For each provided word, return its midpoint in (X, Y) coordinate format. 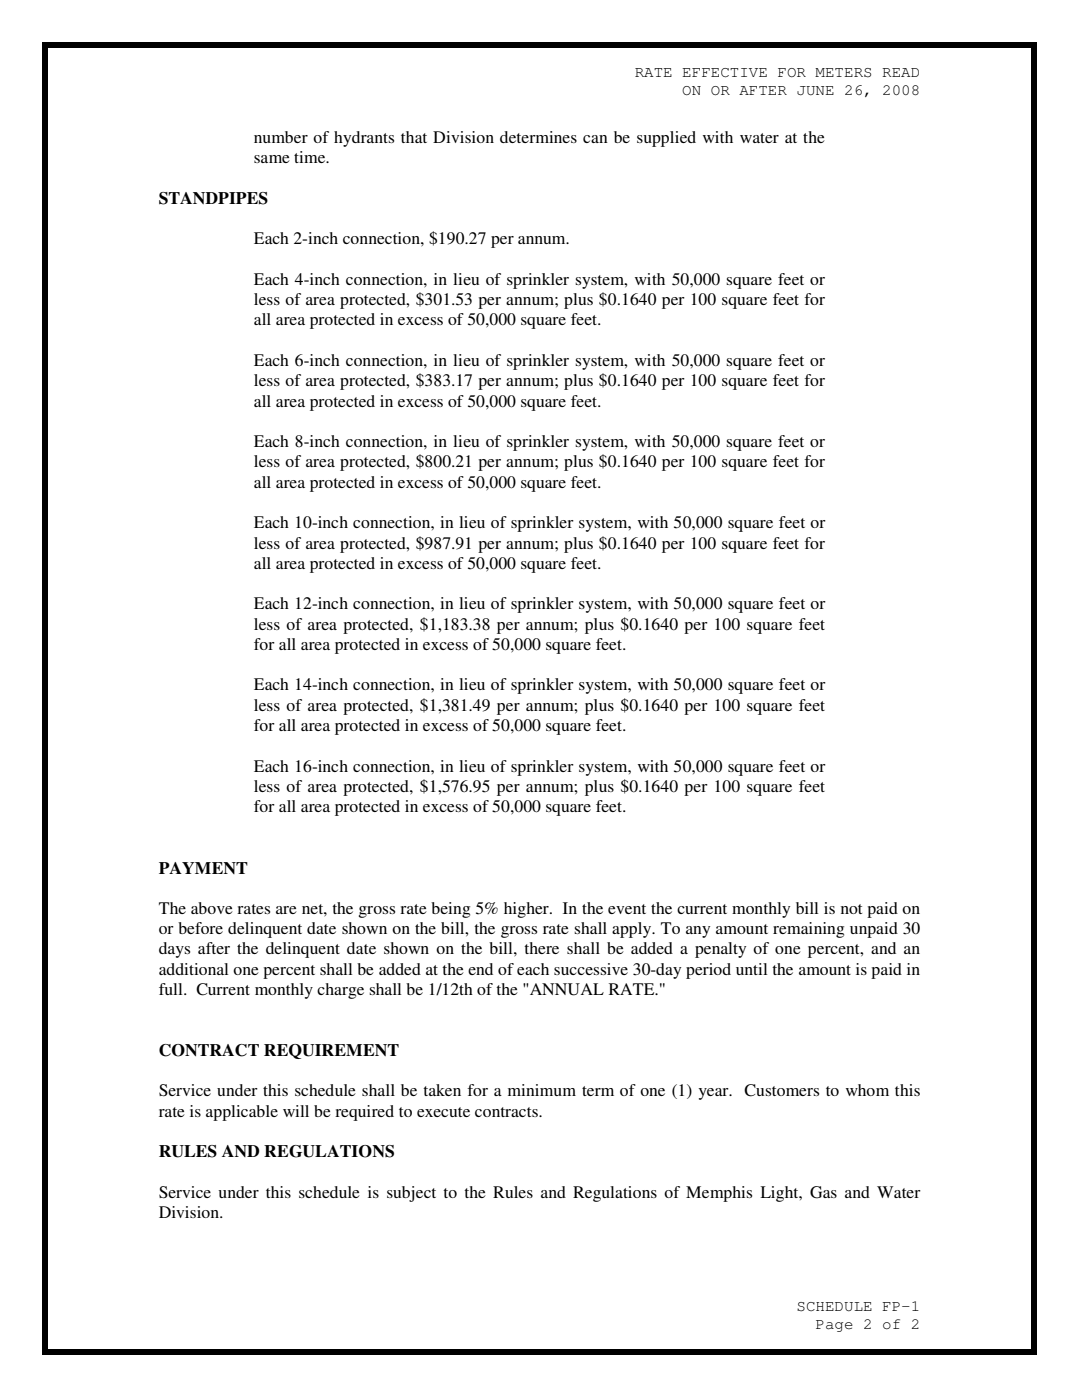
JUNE (815, 91)
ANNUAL (566, 989)
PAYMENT (203, 868)
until (751, 969)
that (414, 137)
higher (527, 910)
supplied (666, 139)
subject (411, 1194)
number (281, 137)
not (851, 909)
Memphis (719, 1194)
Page (834, 1326)
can (595, 139)
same (272, 159)
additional (193, 969)
